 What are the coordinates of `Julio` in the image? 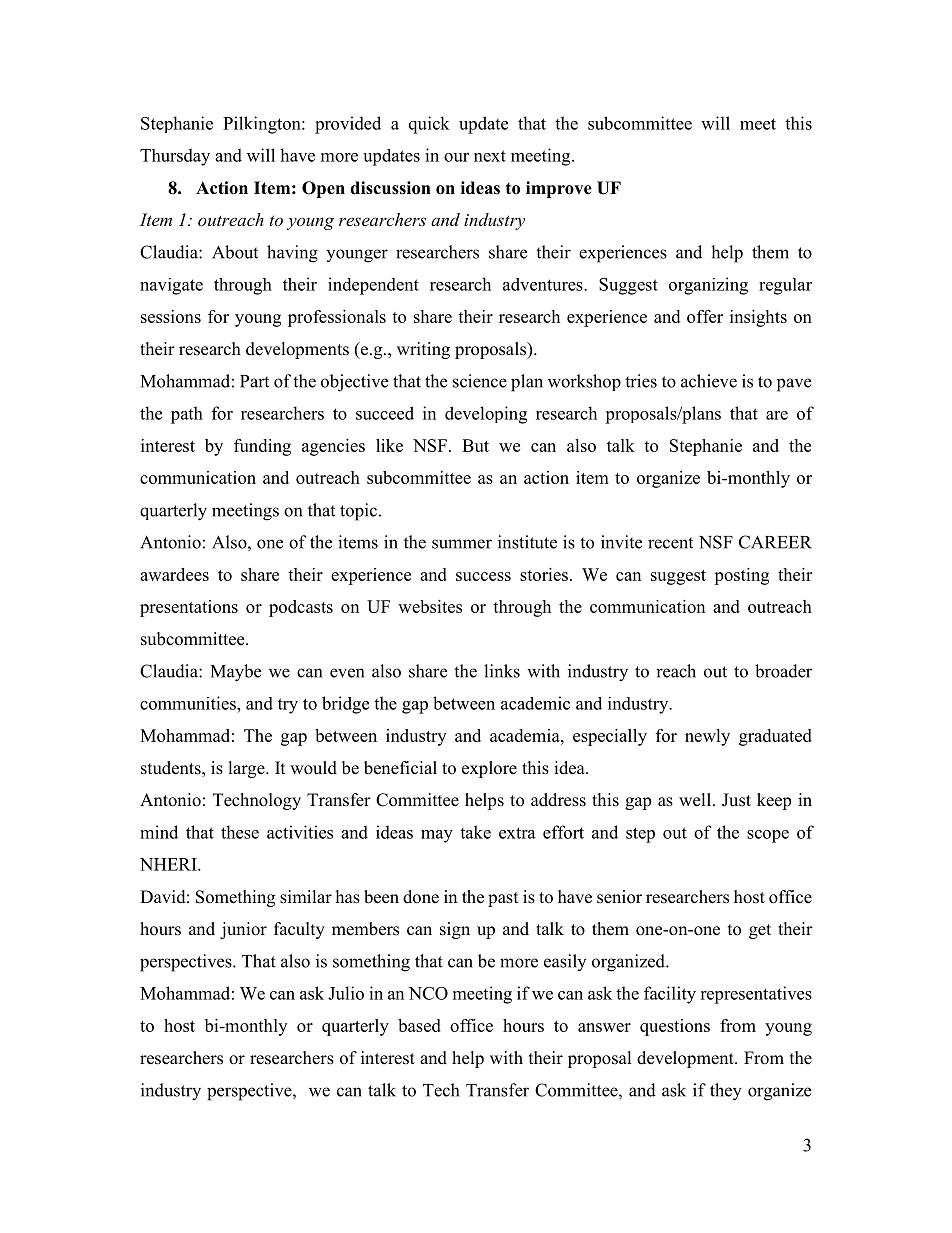 It's located at (346, 993).
